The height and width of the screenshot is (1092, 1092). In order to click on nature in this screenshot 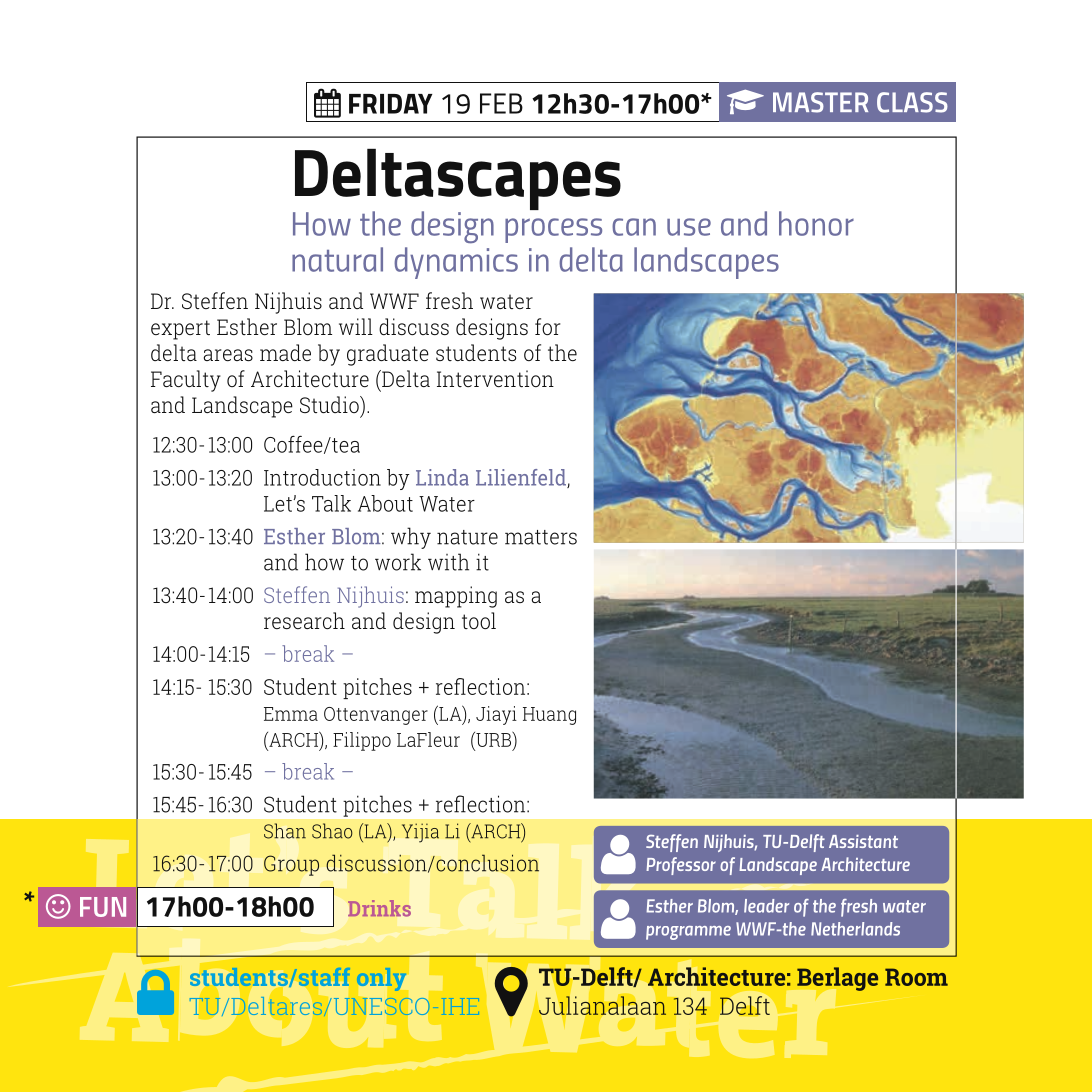, I will do `click(467, 537)`.
